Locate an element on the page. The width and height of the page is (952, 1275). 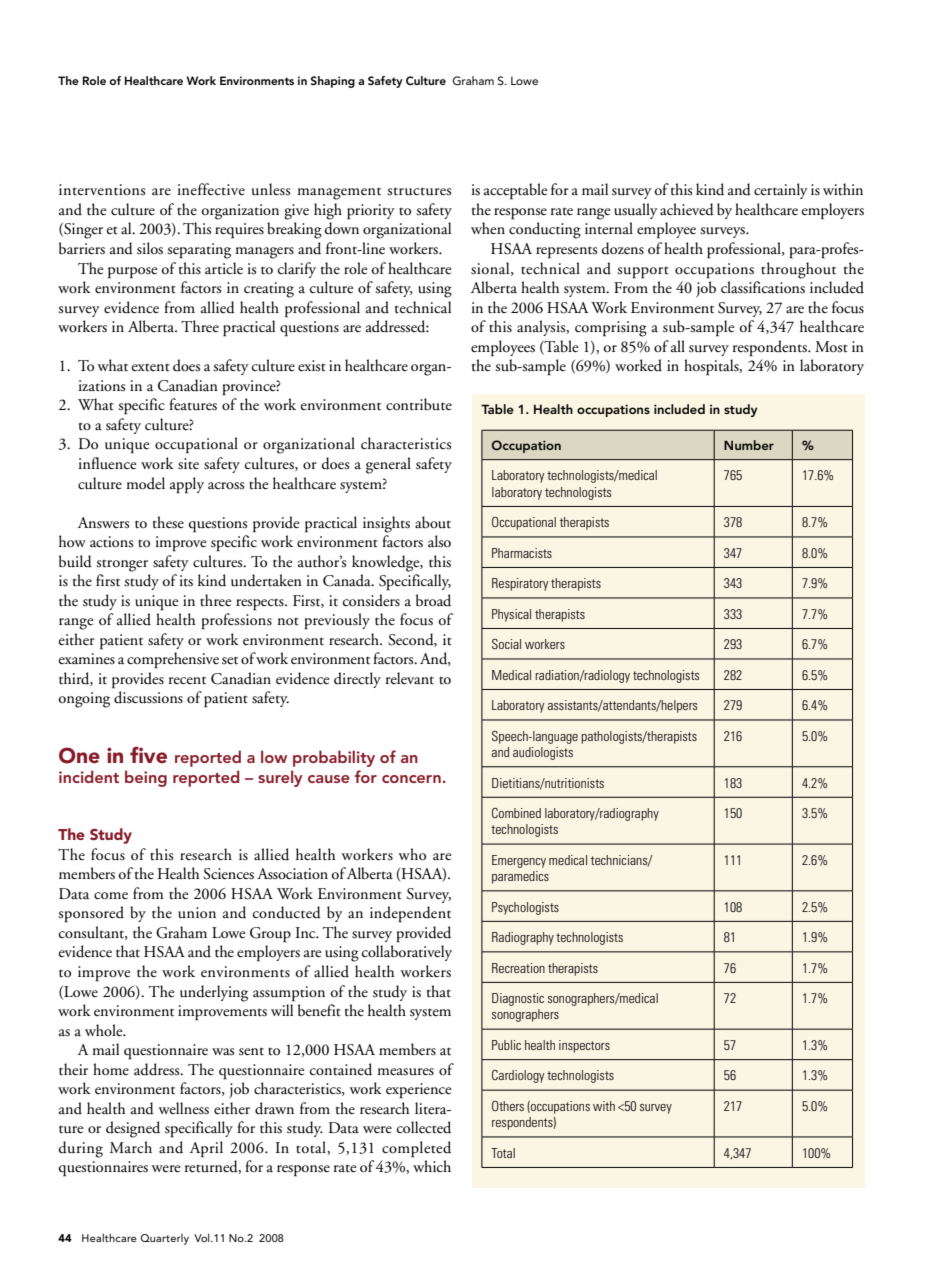
comprehensive is located at coordinates (173, 660).
